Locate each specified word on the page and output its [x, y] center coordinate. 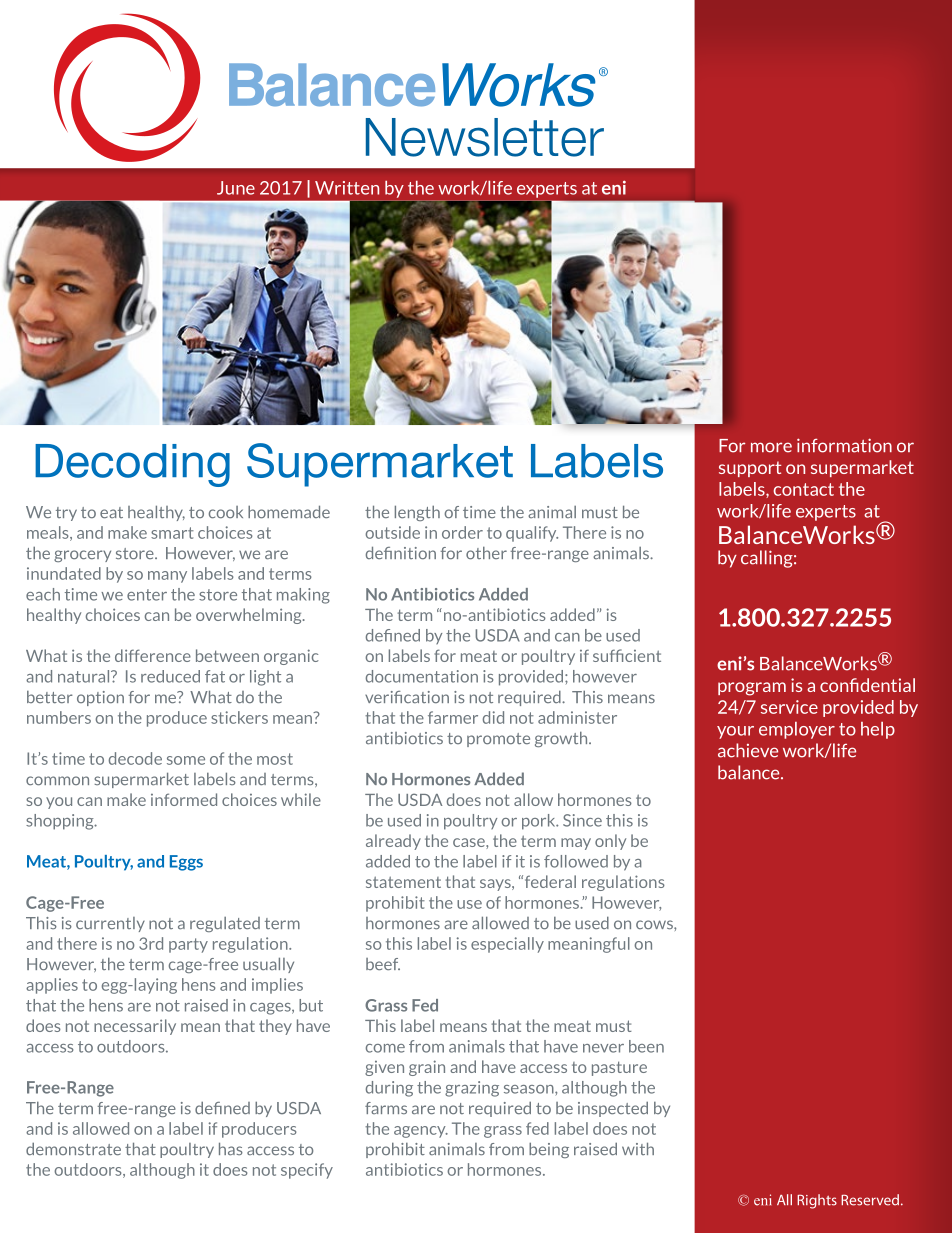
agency [421, 1132]
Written [347, 188]
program [752, 689]
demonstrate [73, 1149]
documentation [422, 676]
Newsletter [485, 137]
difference [153, 655]
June [236, 188]
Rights [817, 1201]
